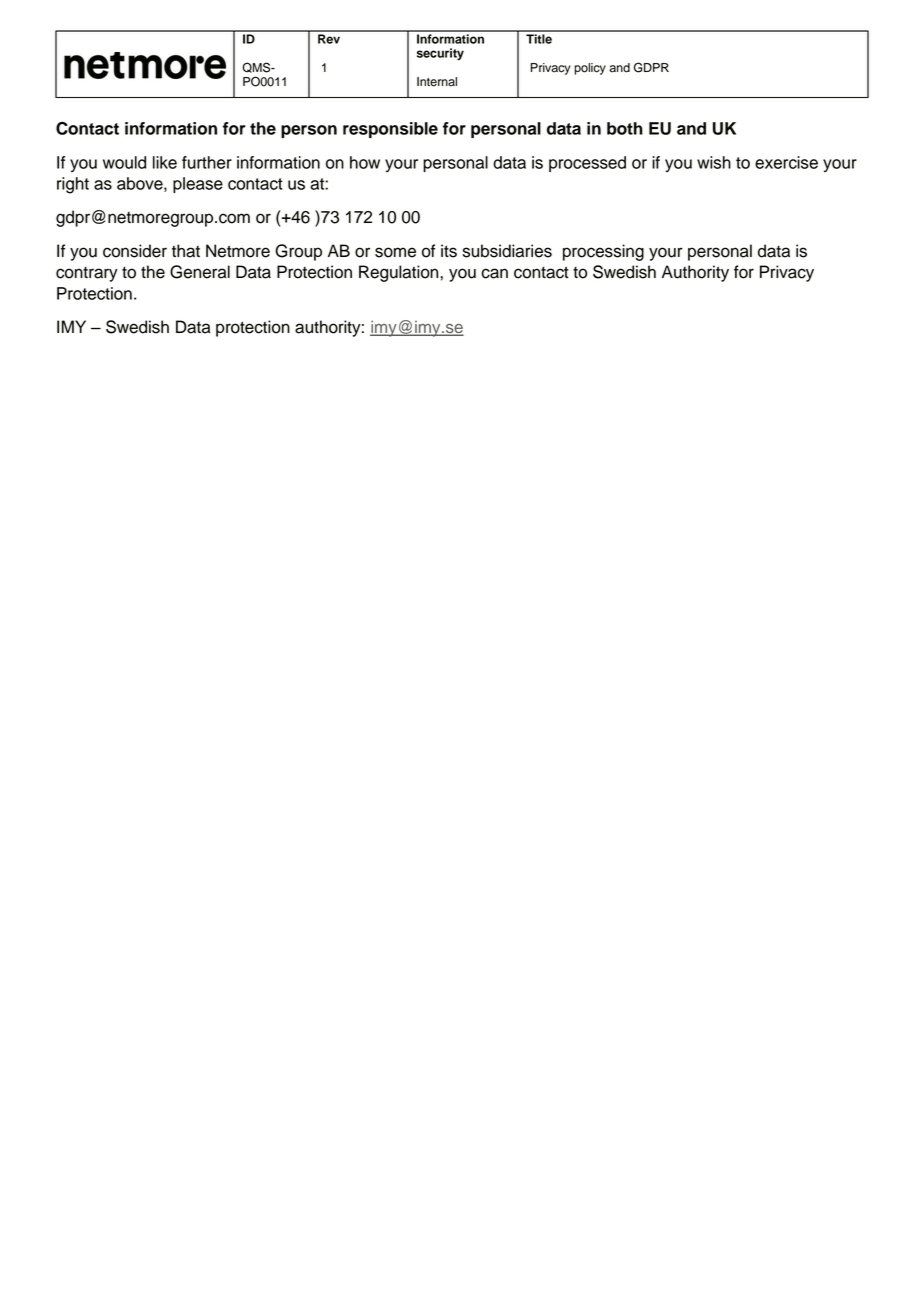  What do you see at coordinates (440, 54) in the page?
I see `security` at bounding box center [440, 54].
